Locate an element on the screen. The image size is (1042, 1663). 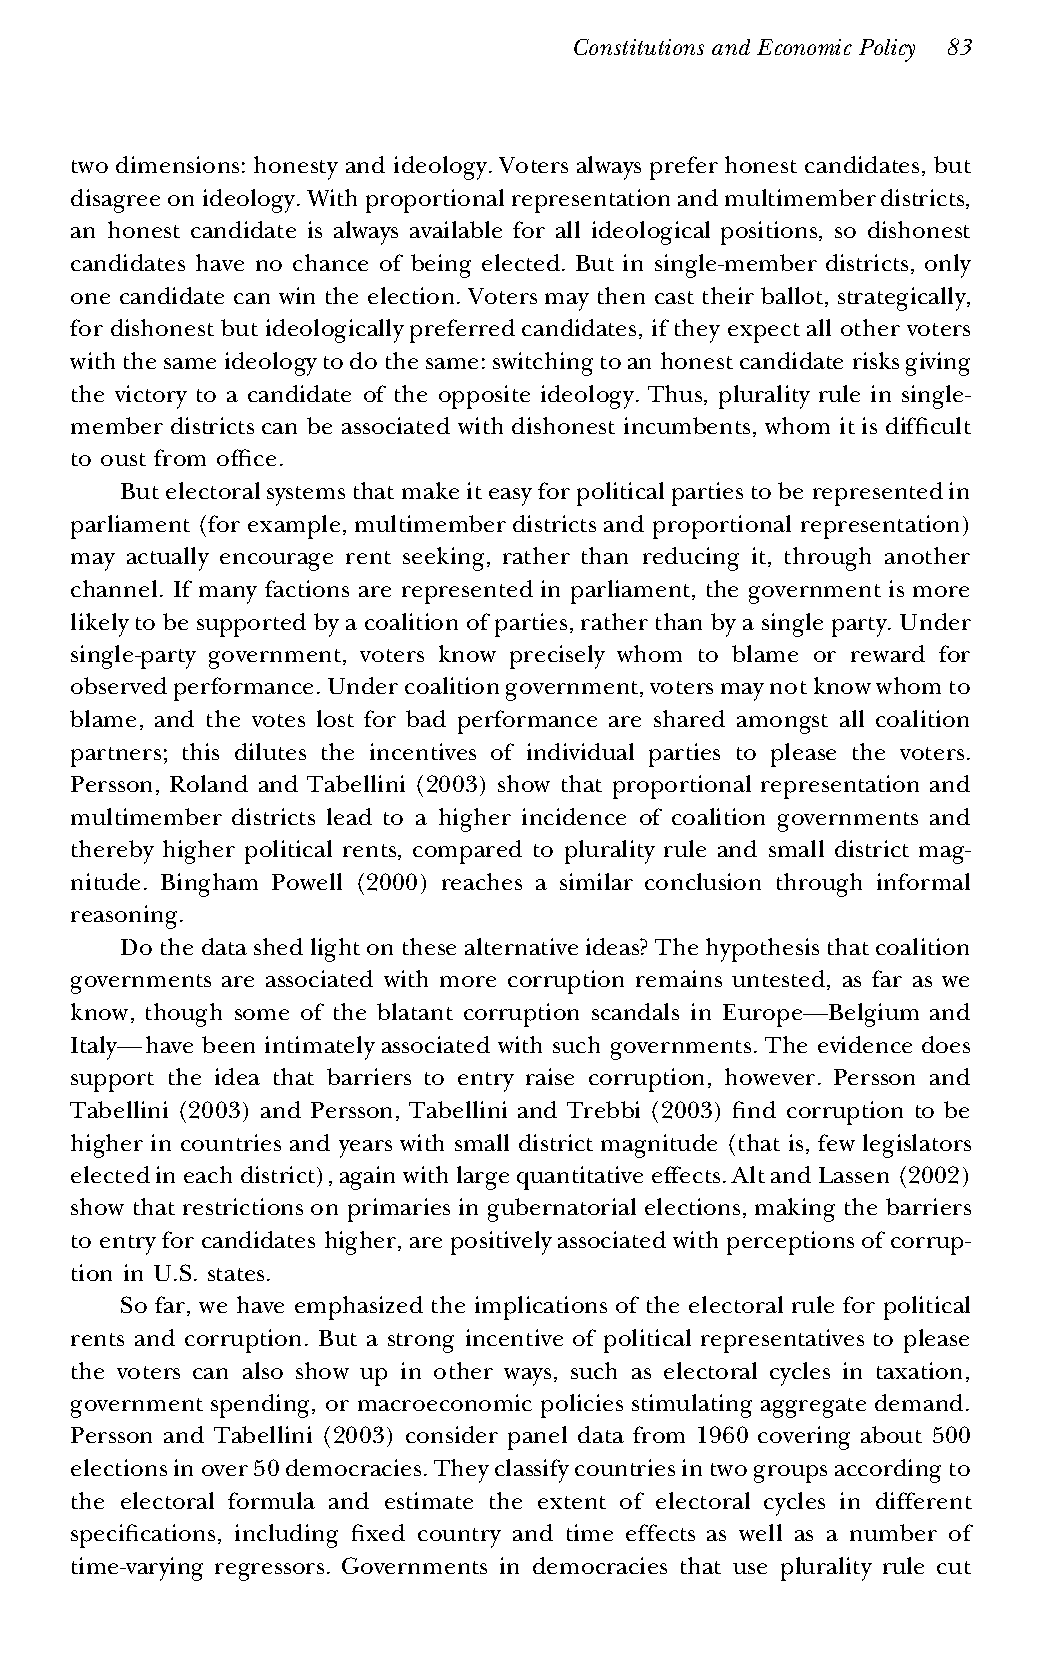
available is located at coordinates (456, 229).
